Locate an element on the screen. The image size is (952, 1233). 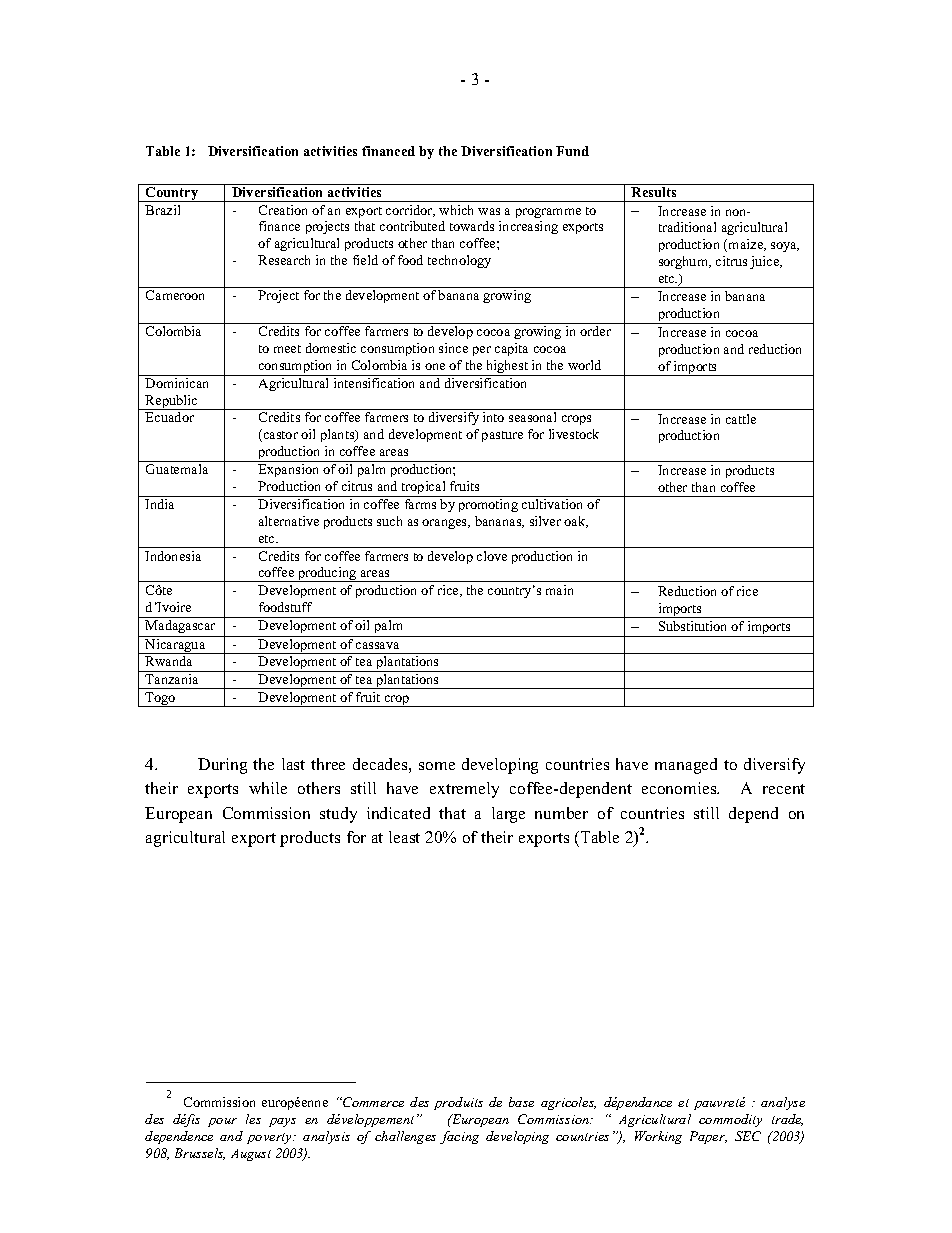
pour is located at coordinates (222, 1122).
